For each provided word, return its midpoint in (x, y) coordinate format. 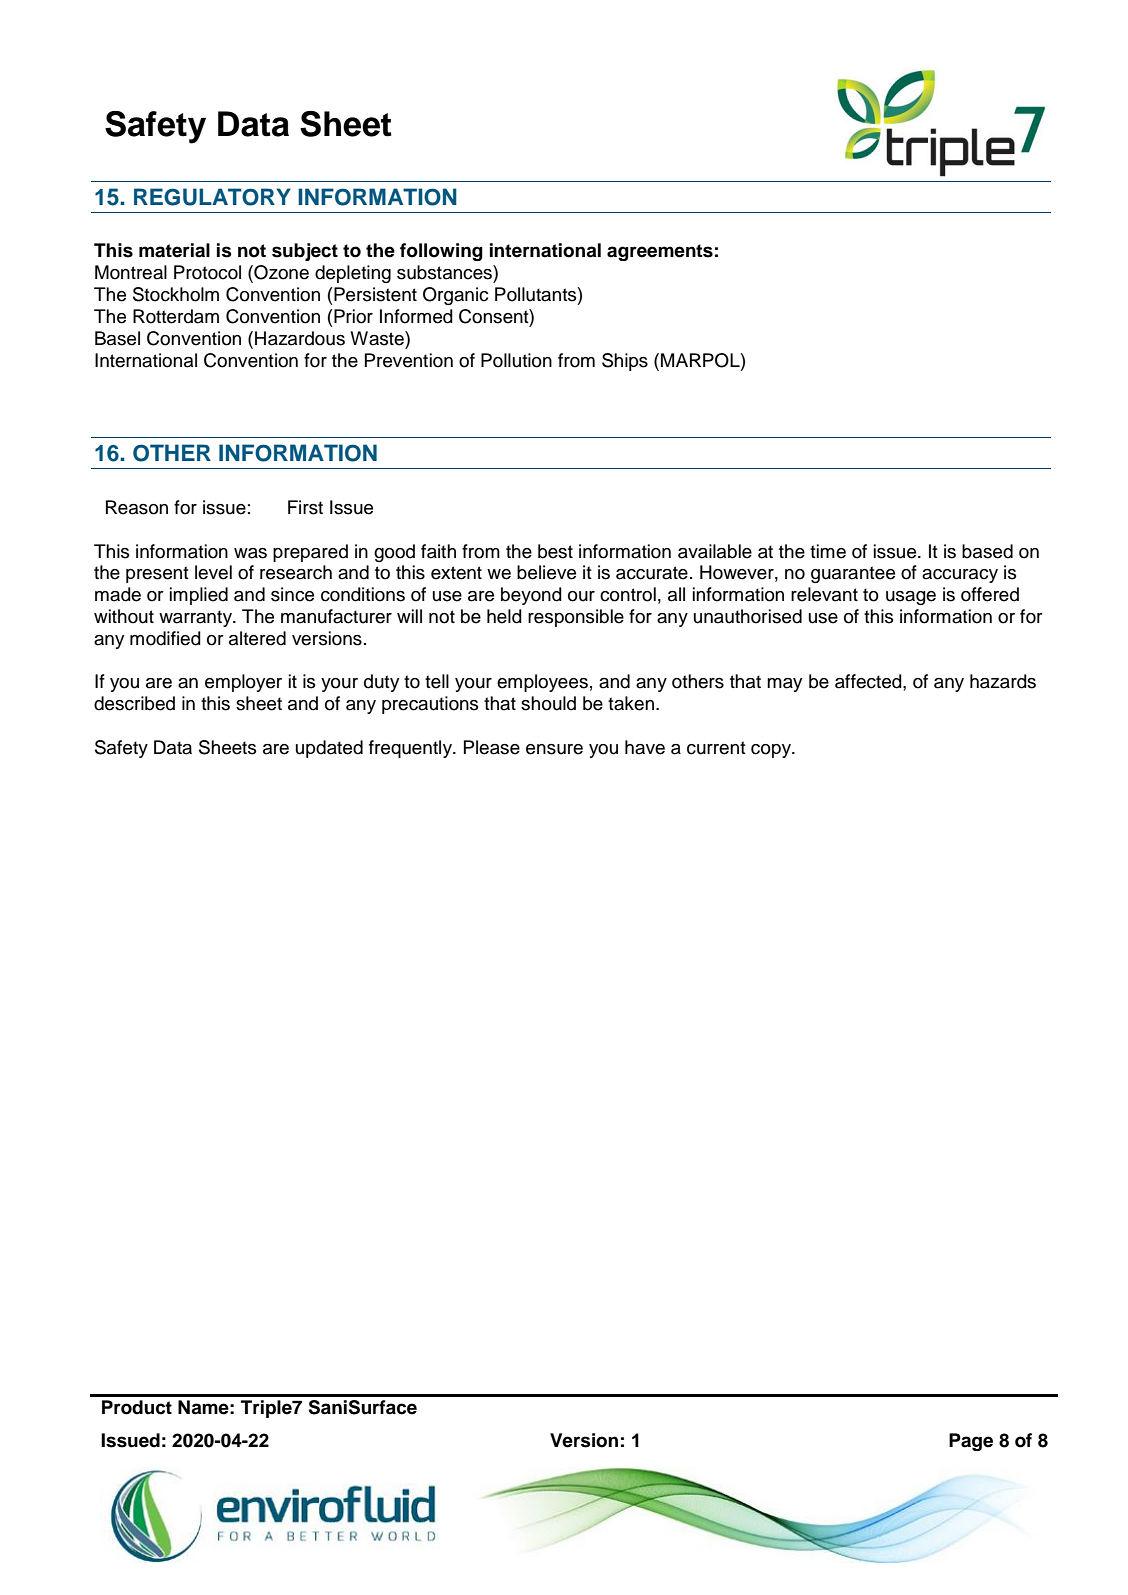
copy (772, 751)
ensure (554, 749)
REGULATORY (212, 197)
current (716, 748)
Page (971, 1442)
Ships (625, 362)
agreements (660, 252)
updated (329, 749)
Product (137, 1407)
